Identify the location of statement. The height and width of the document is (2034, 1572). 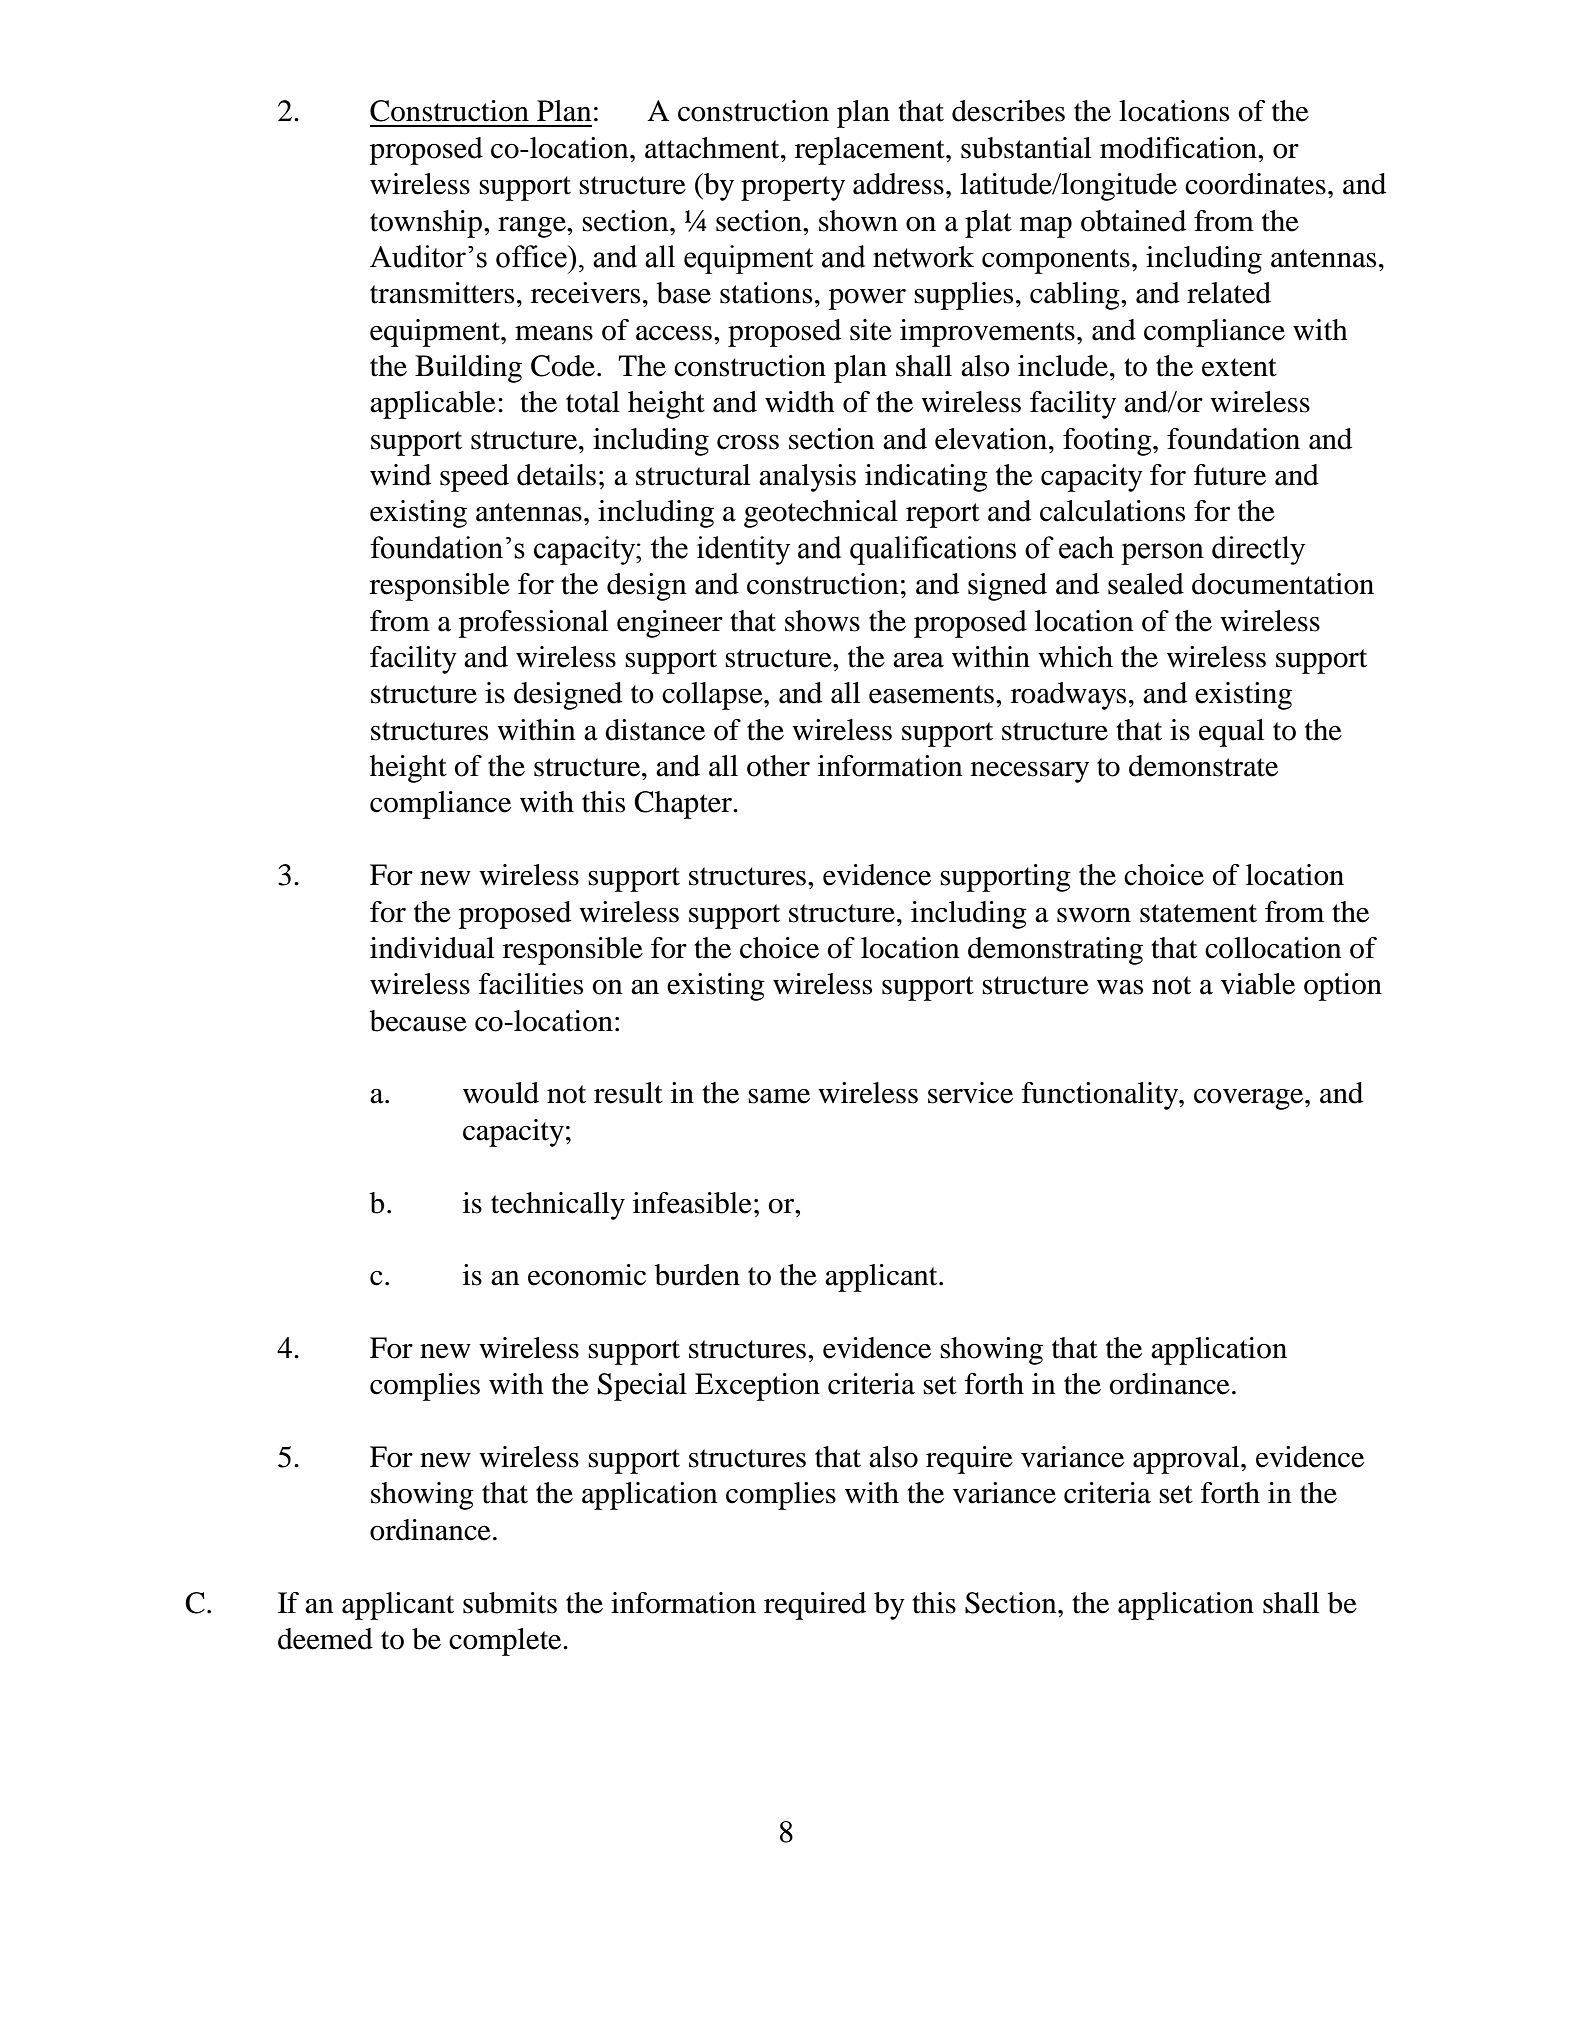
(1198, 913).
